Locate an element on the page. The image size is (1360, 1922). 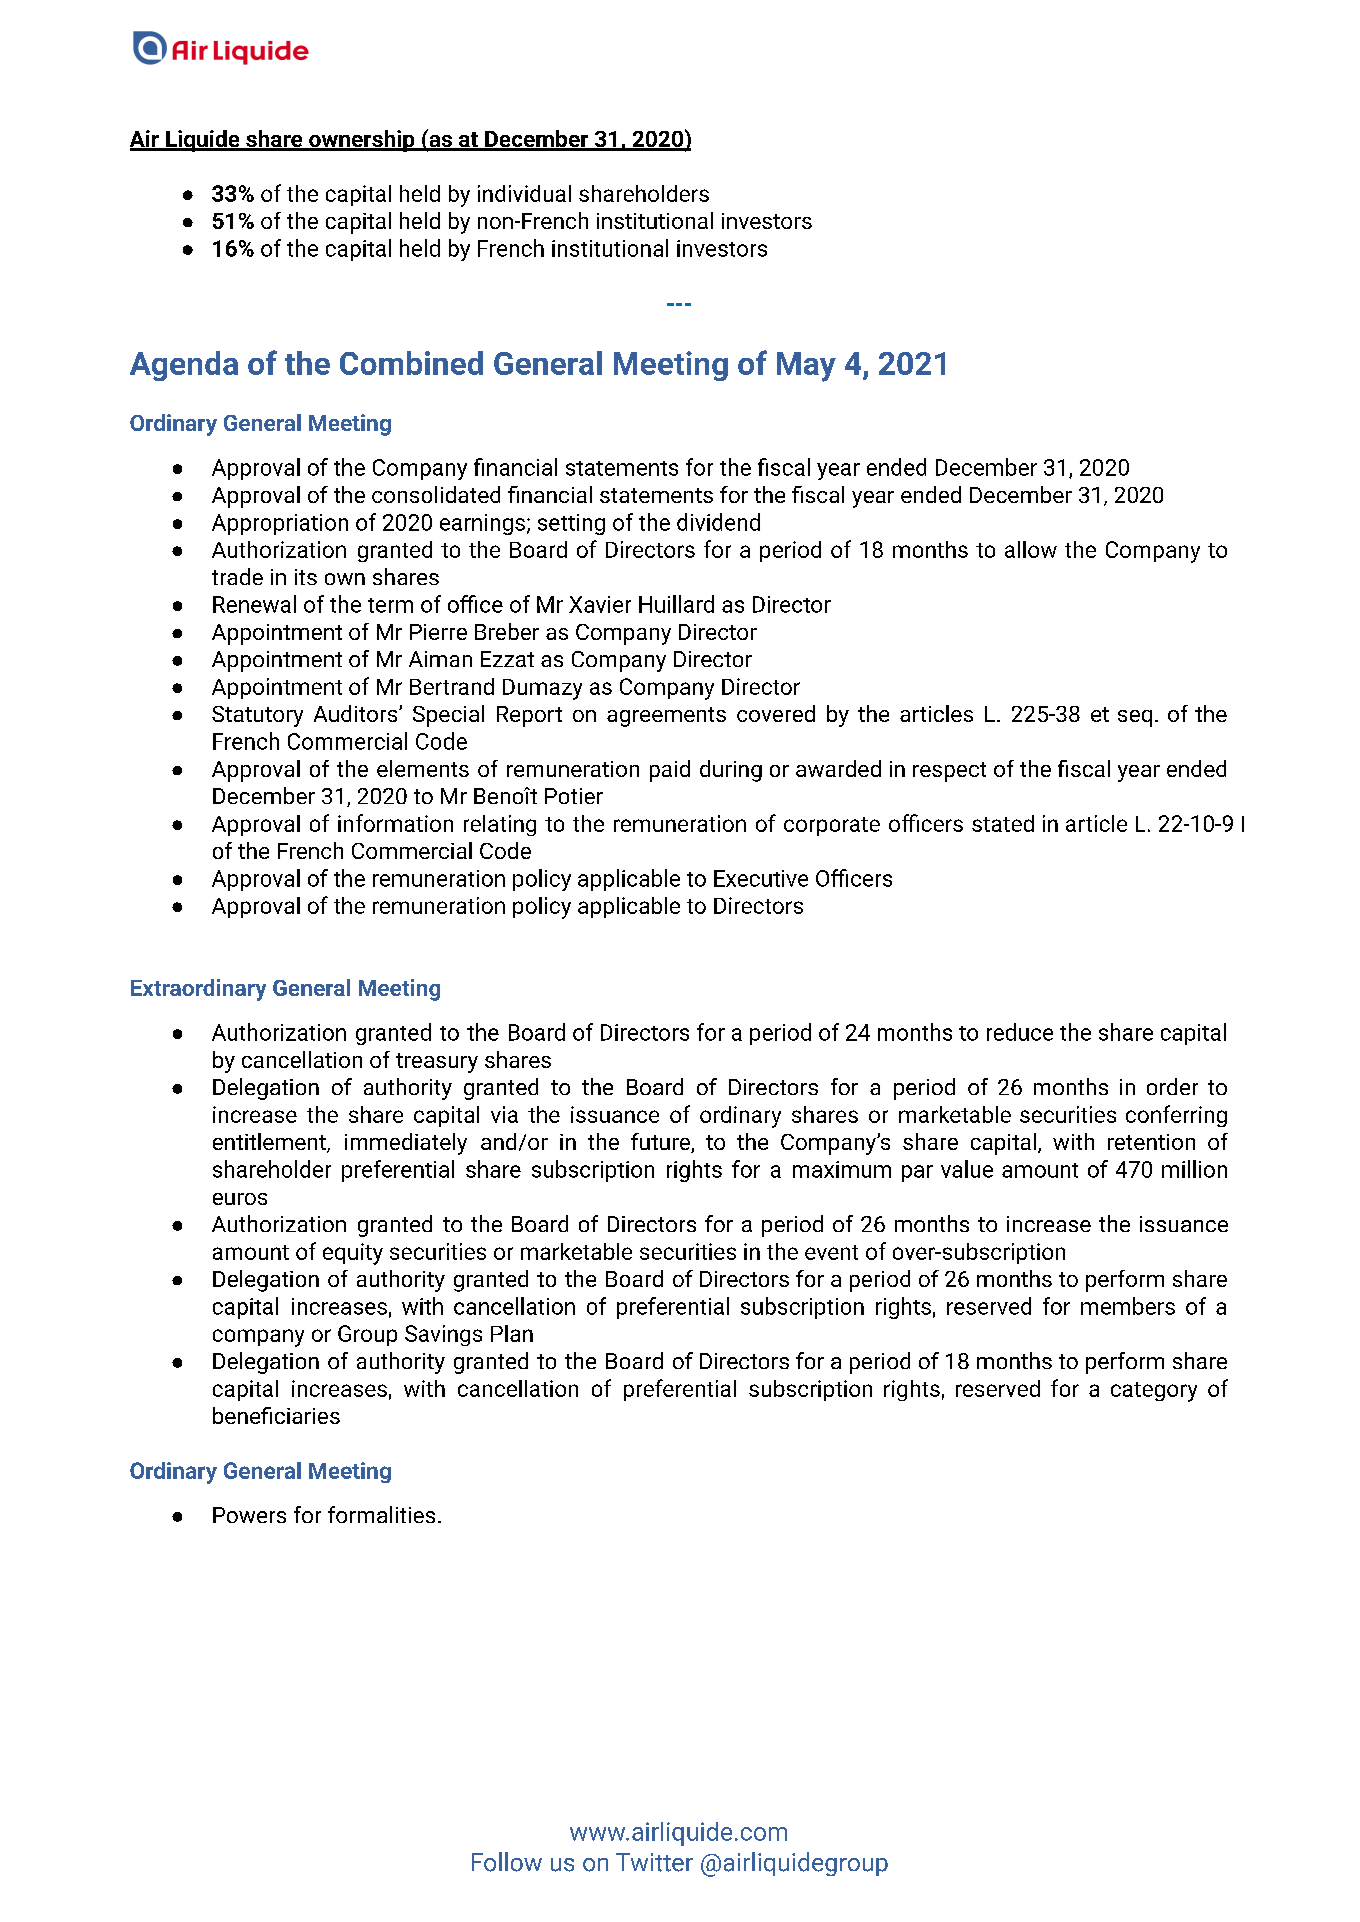
Twitter is located at coordinates (654, 1862).
